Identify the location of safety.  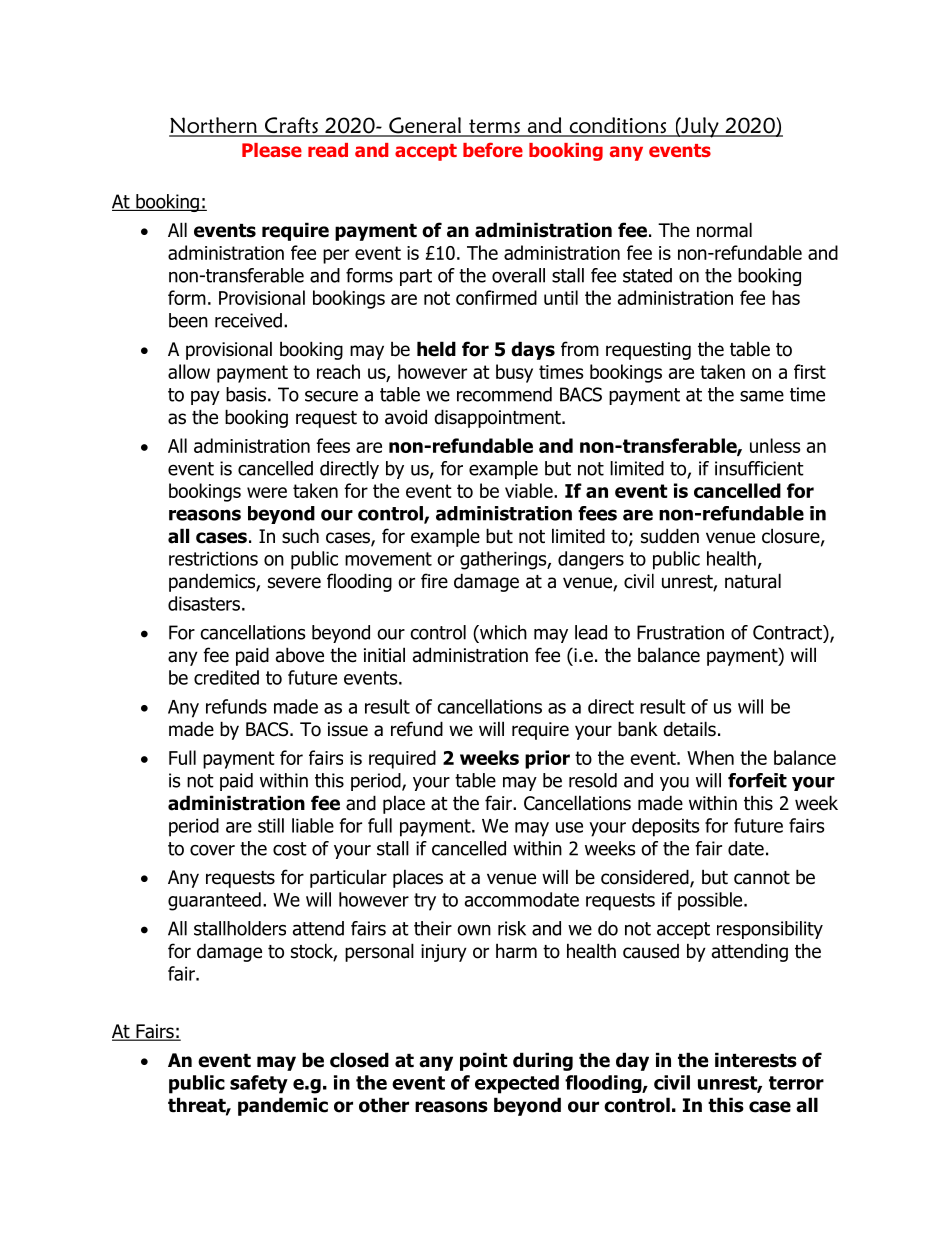
(259, 1084).
